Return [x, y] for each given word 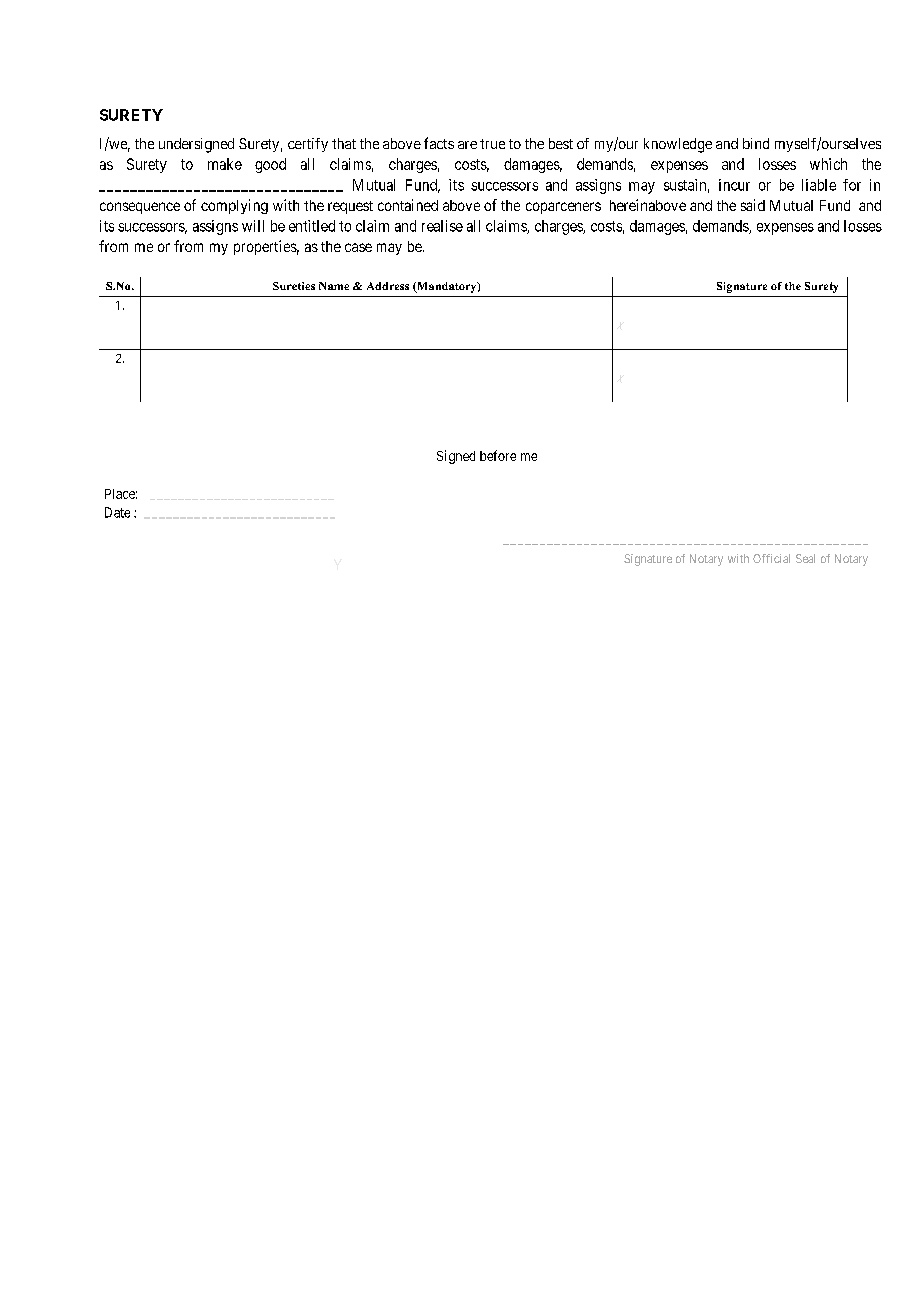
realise [442, 226]
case [358, 247]
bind [756, 143]
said [753, 205]
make [225, 164]
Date [117, 512]
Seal [805, 558]
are [467, 145]
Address [388, 286]
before [498, 455]
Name [334, 286]
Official [771, 558]
